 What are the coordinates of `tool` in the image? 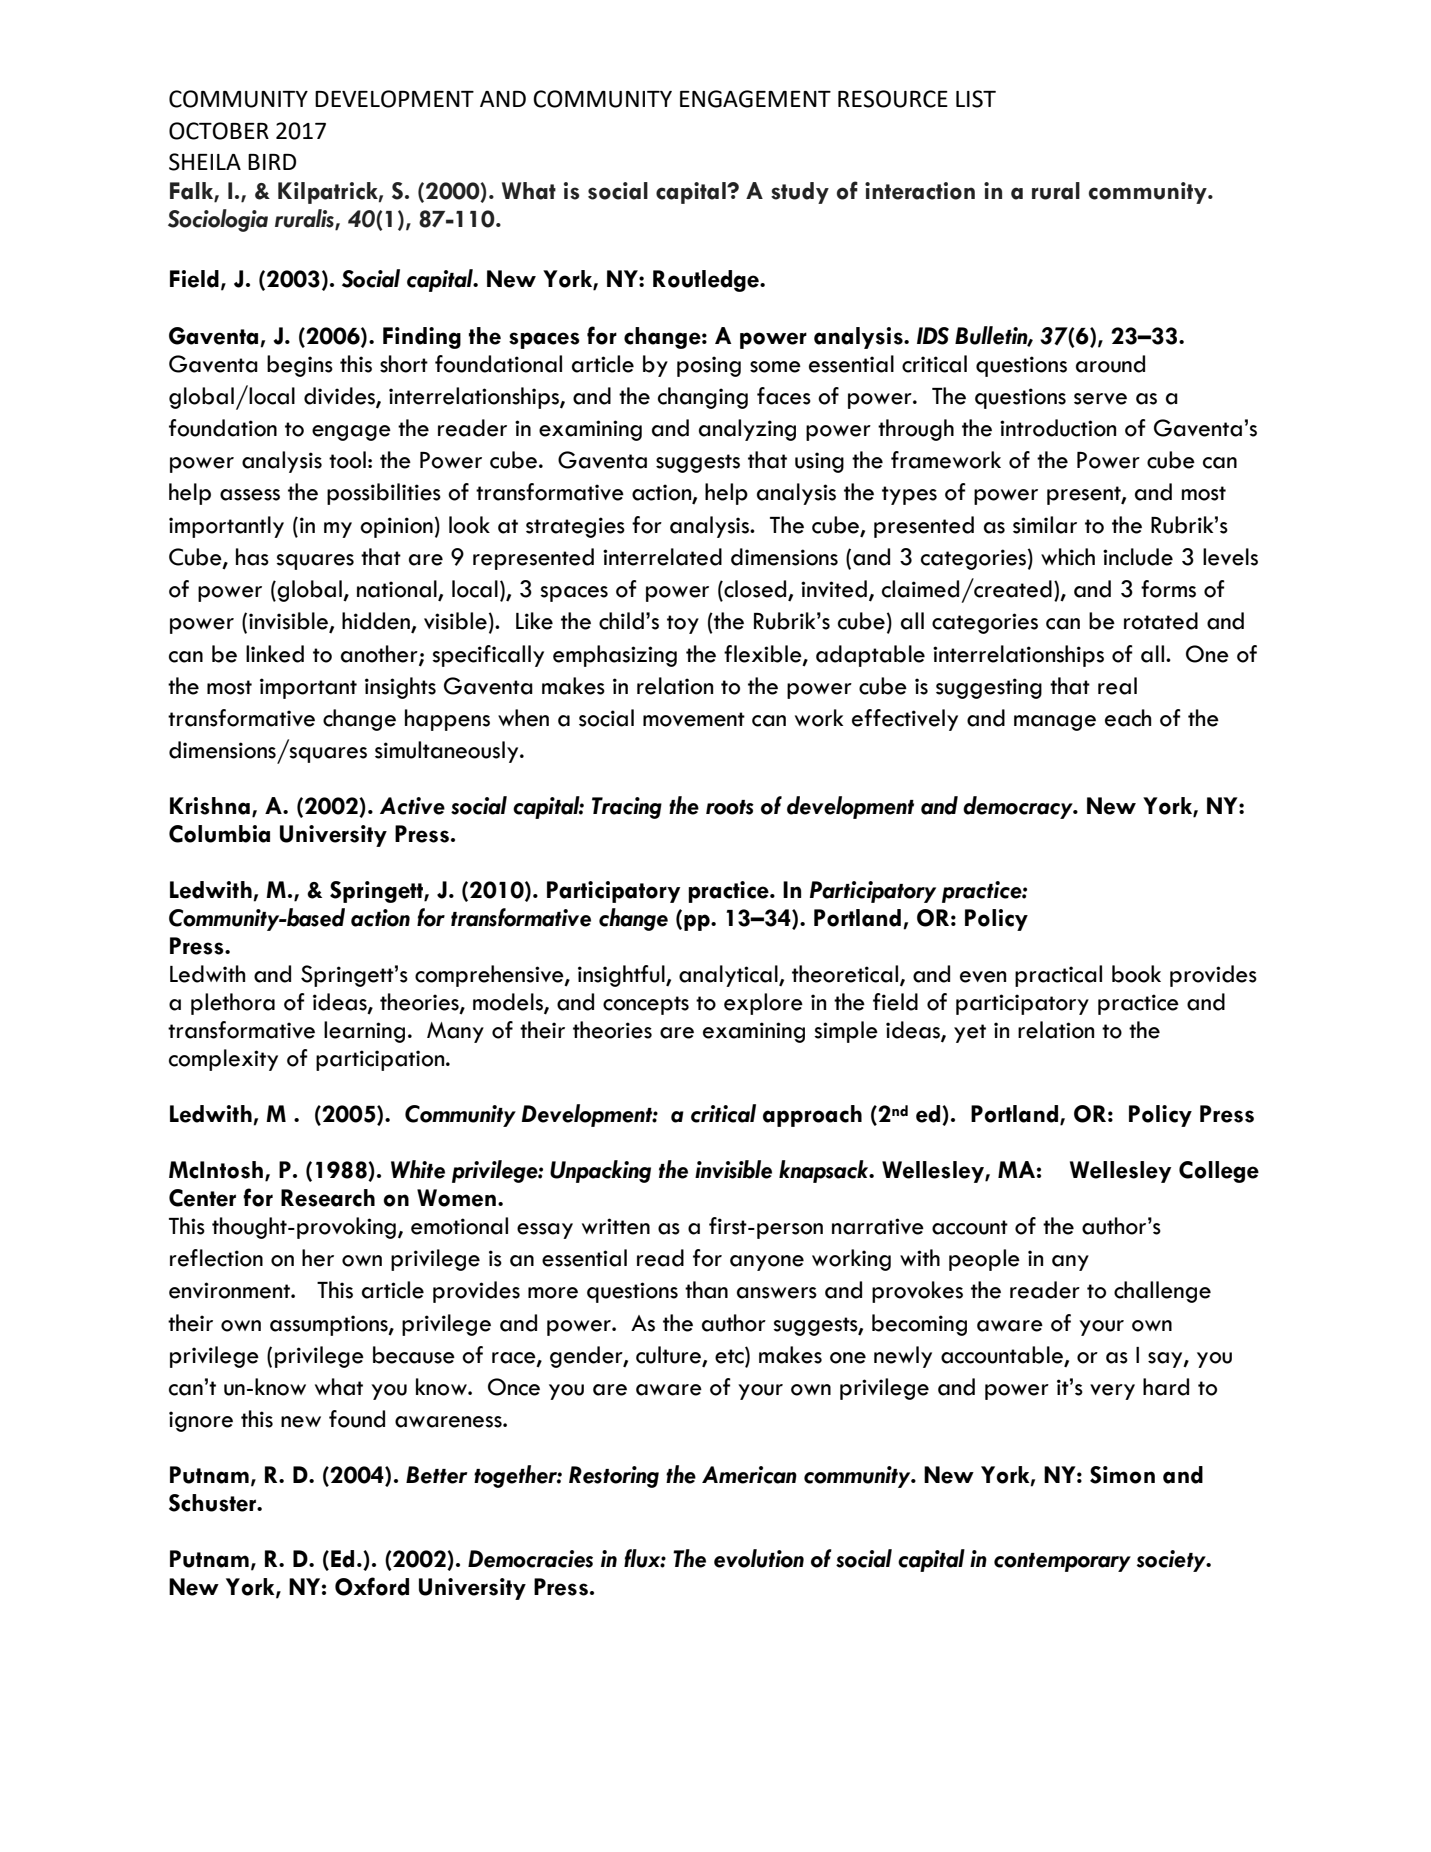 It's located at (347, 460).
